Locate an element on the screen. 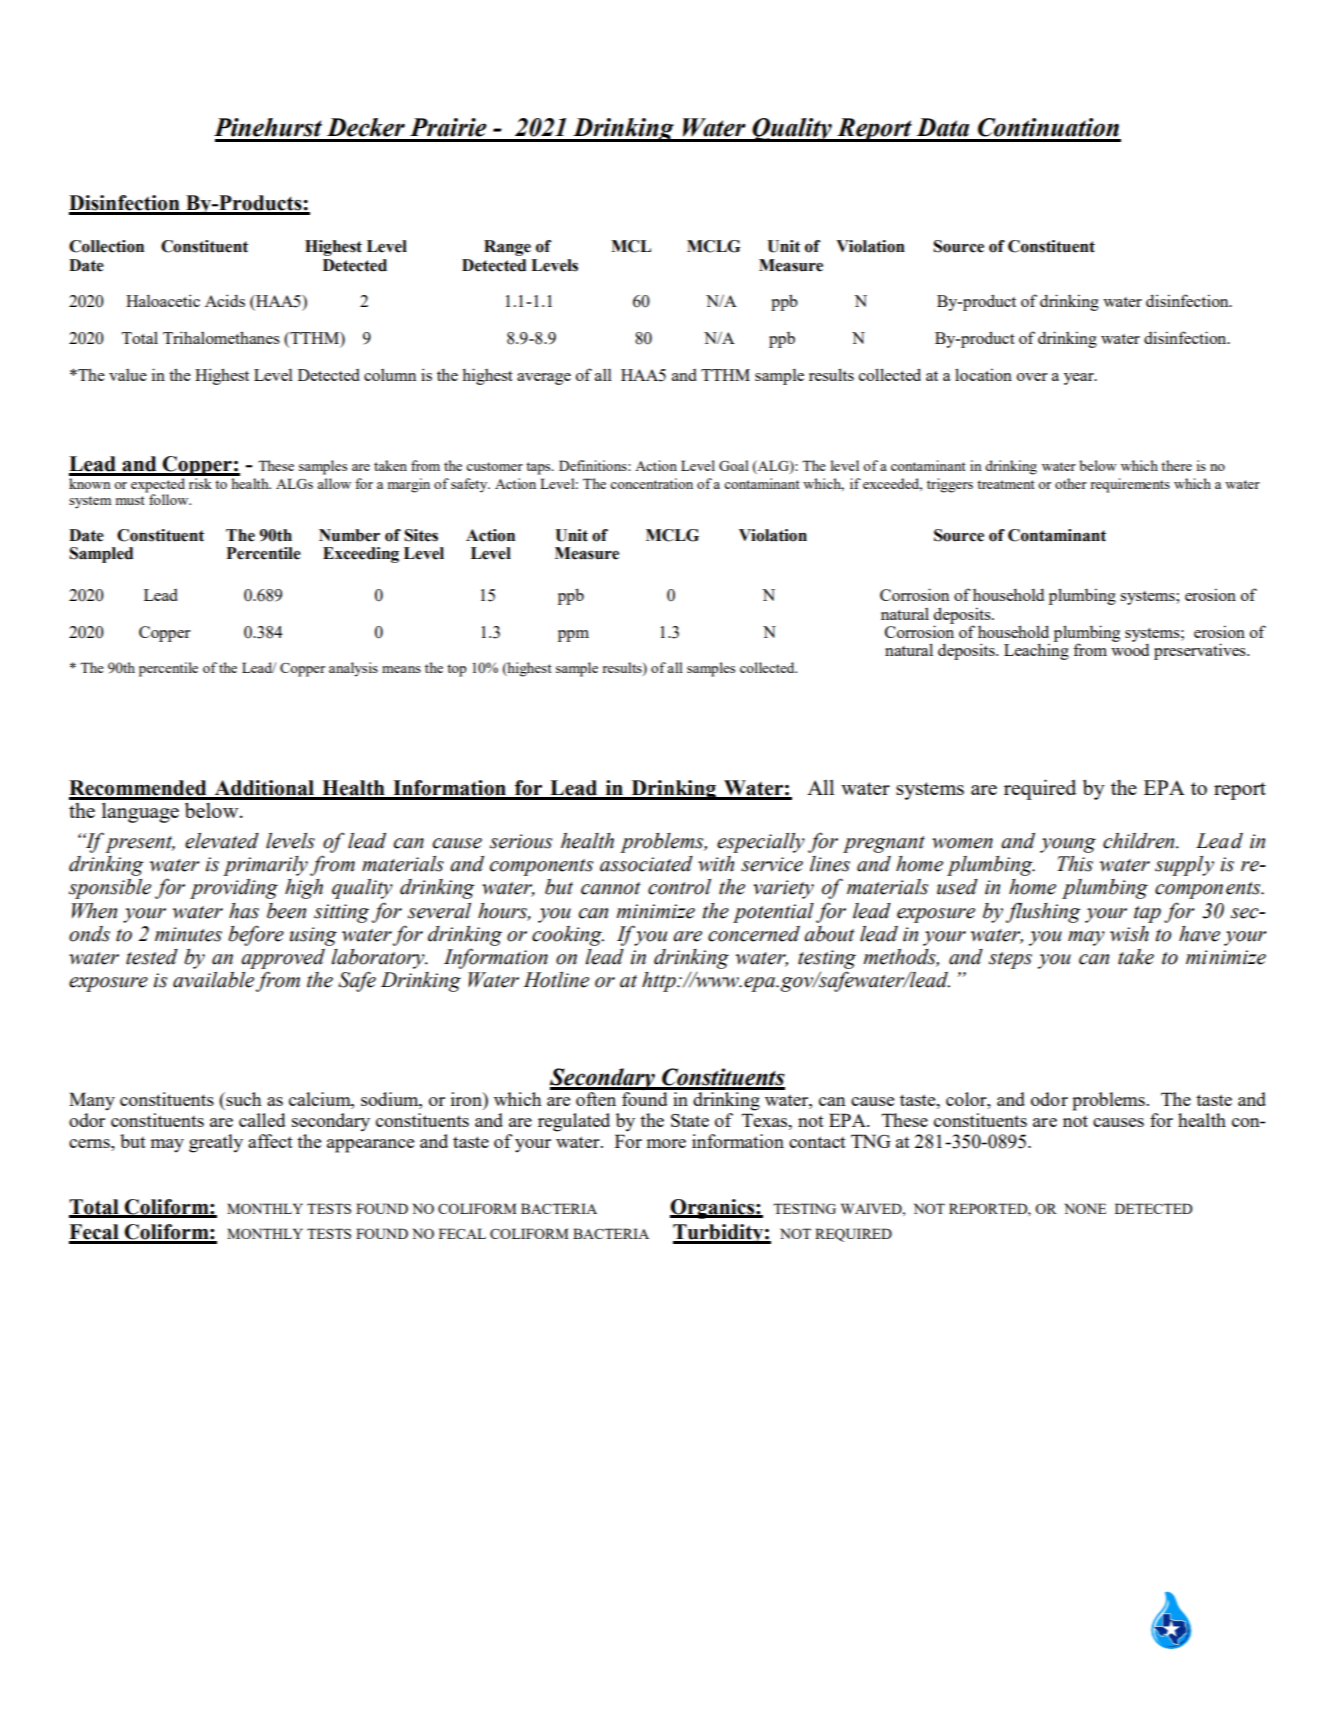 Image resolution: width=1335 pixels, height=1728 pixels. Acids is located at coordinates (225, 300).
